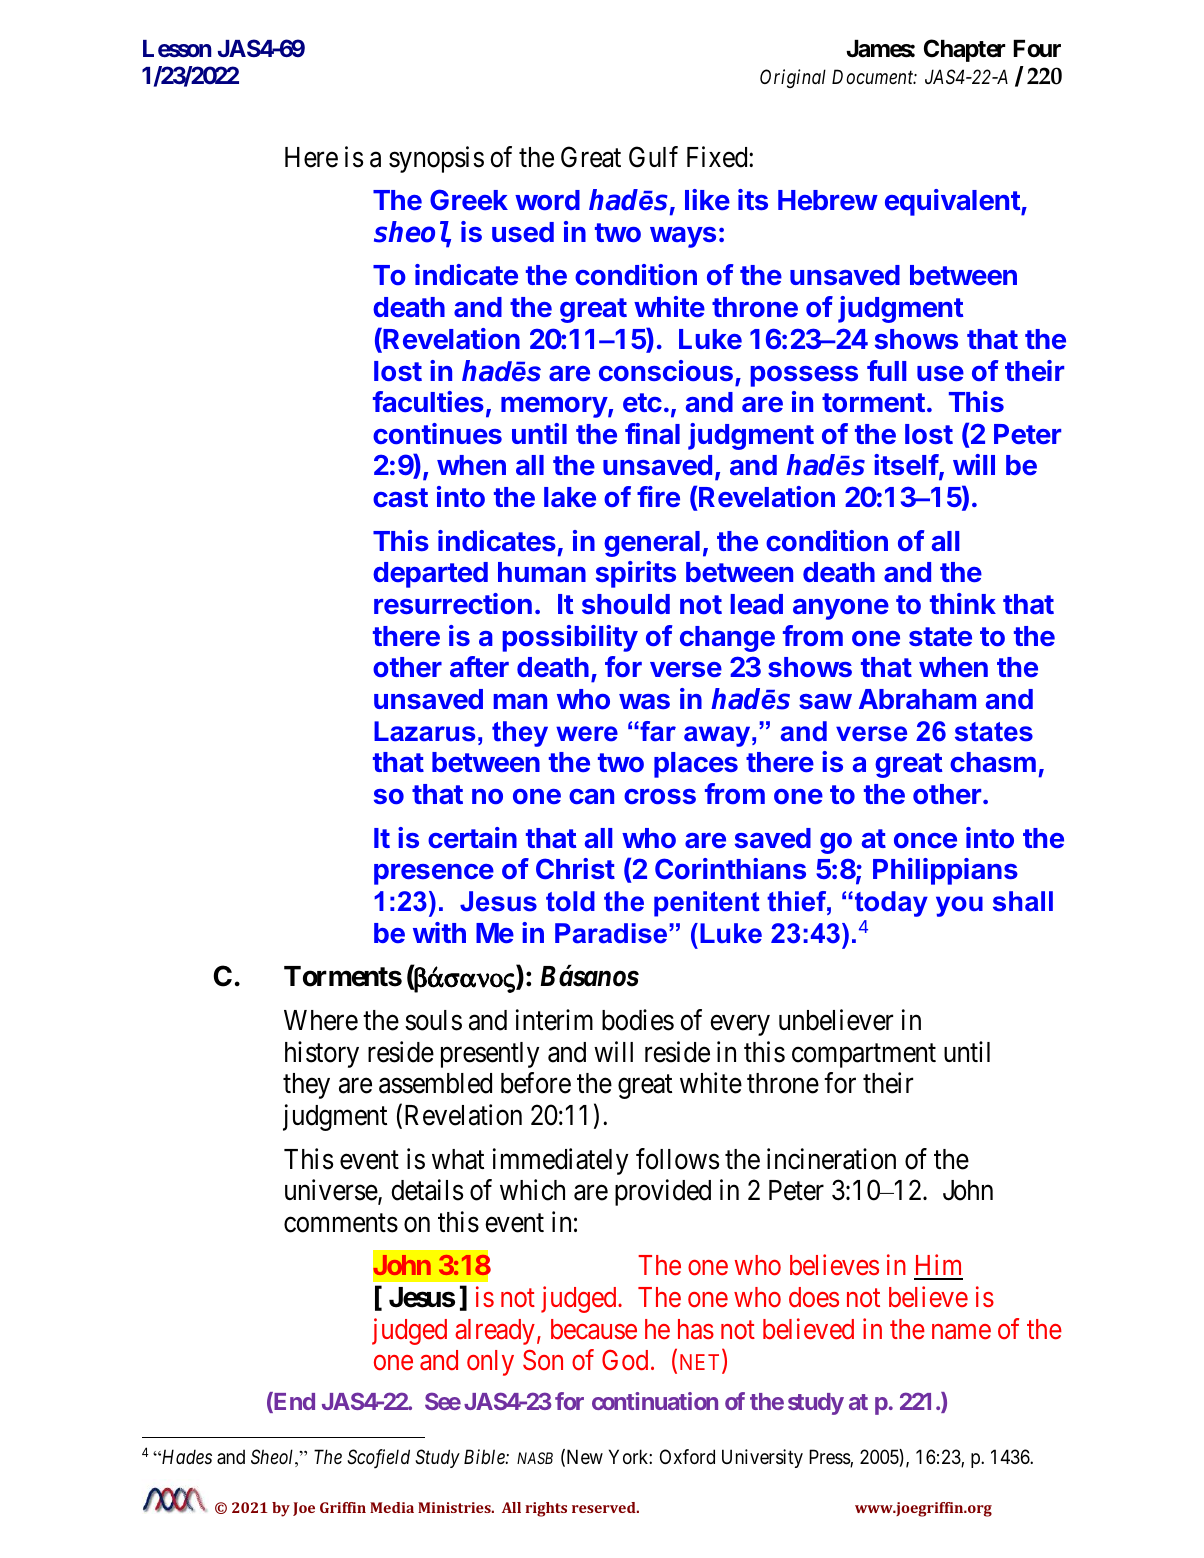 This document has width=1204, height=1558. I want to click on think, so click(963, 603).
